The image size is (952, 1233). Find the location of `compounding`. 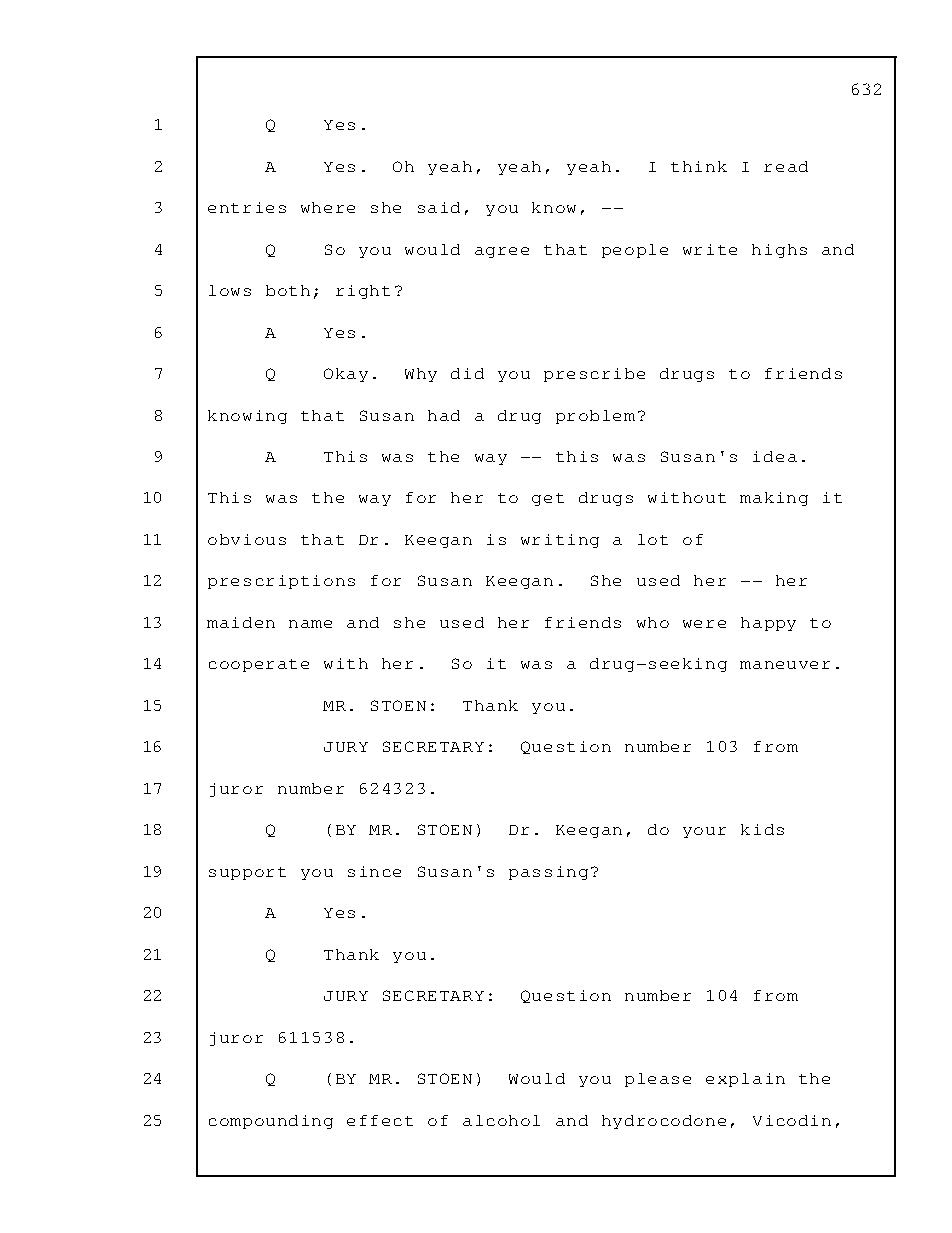

compounding is located at coordinates (271, 1122).
